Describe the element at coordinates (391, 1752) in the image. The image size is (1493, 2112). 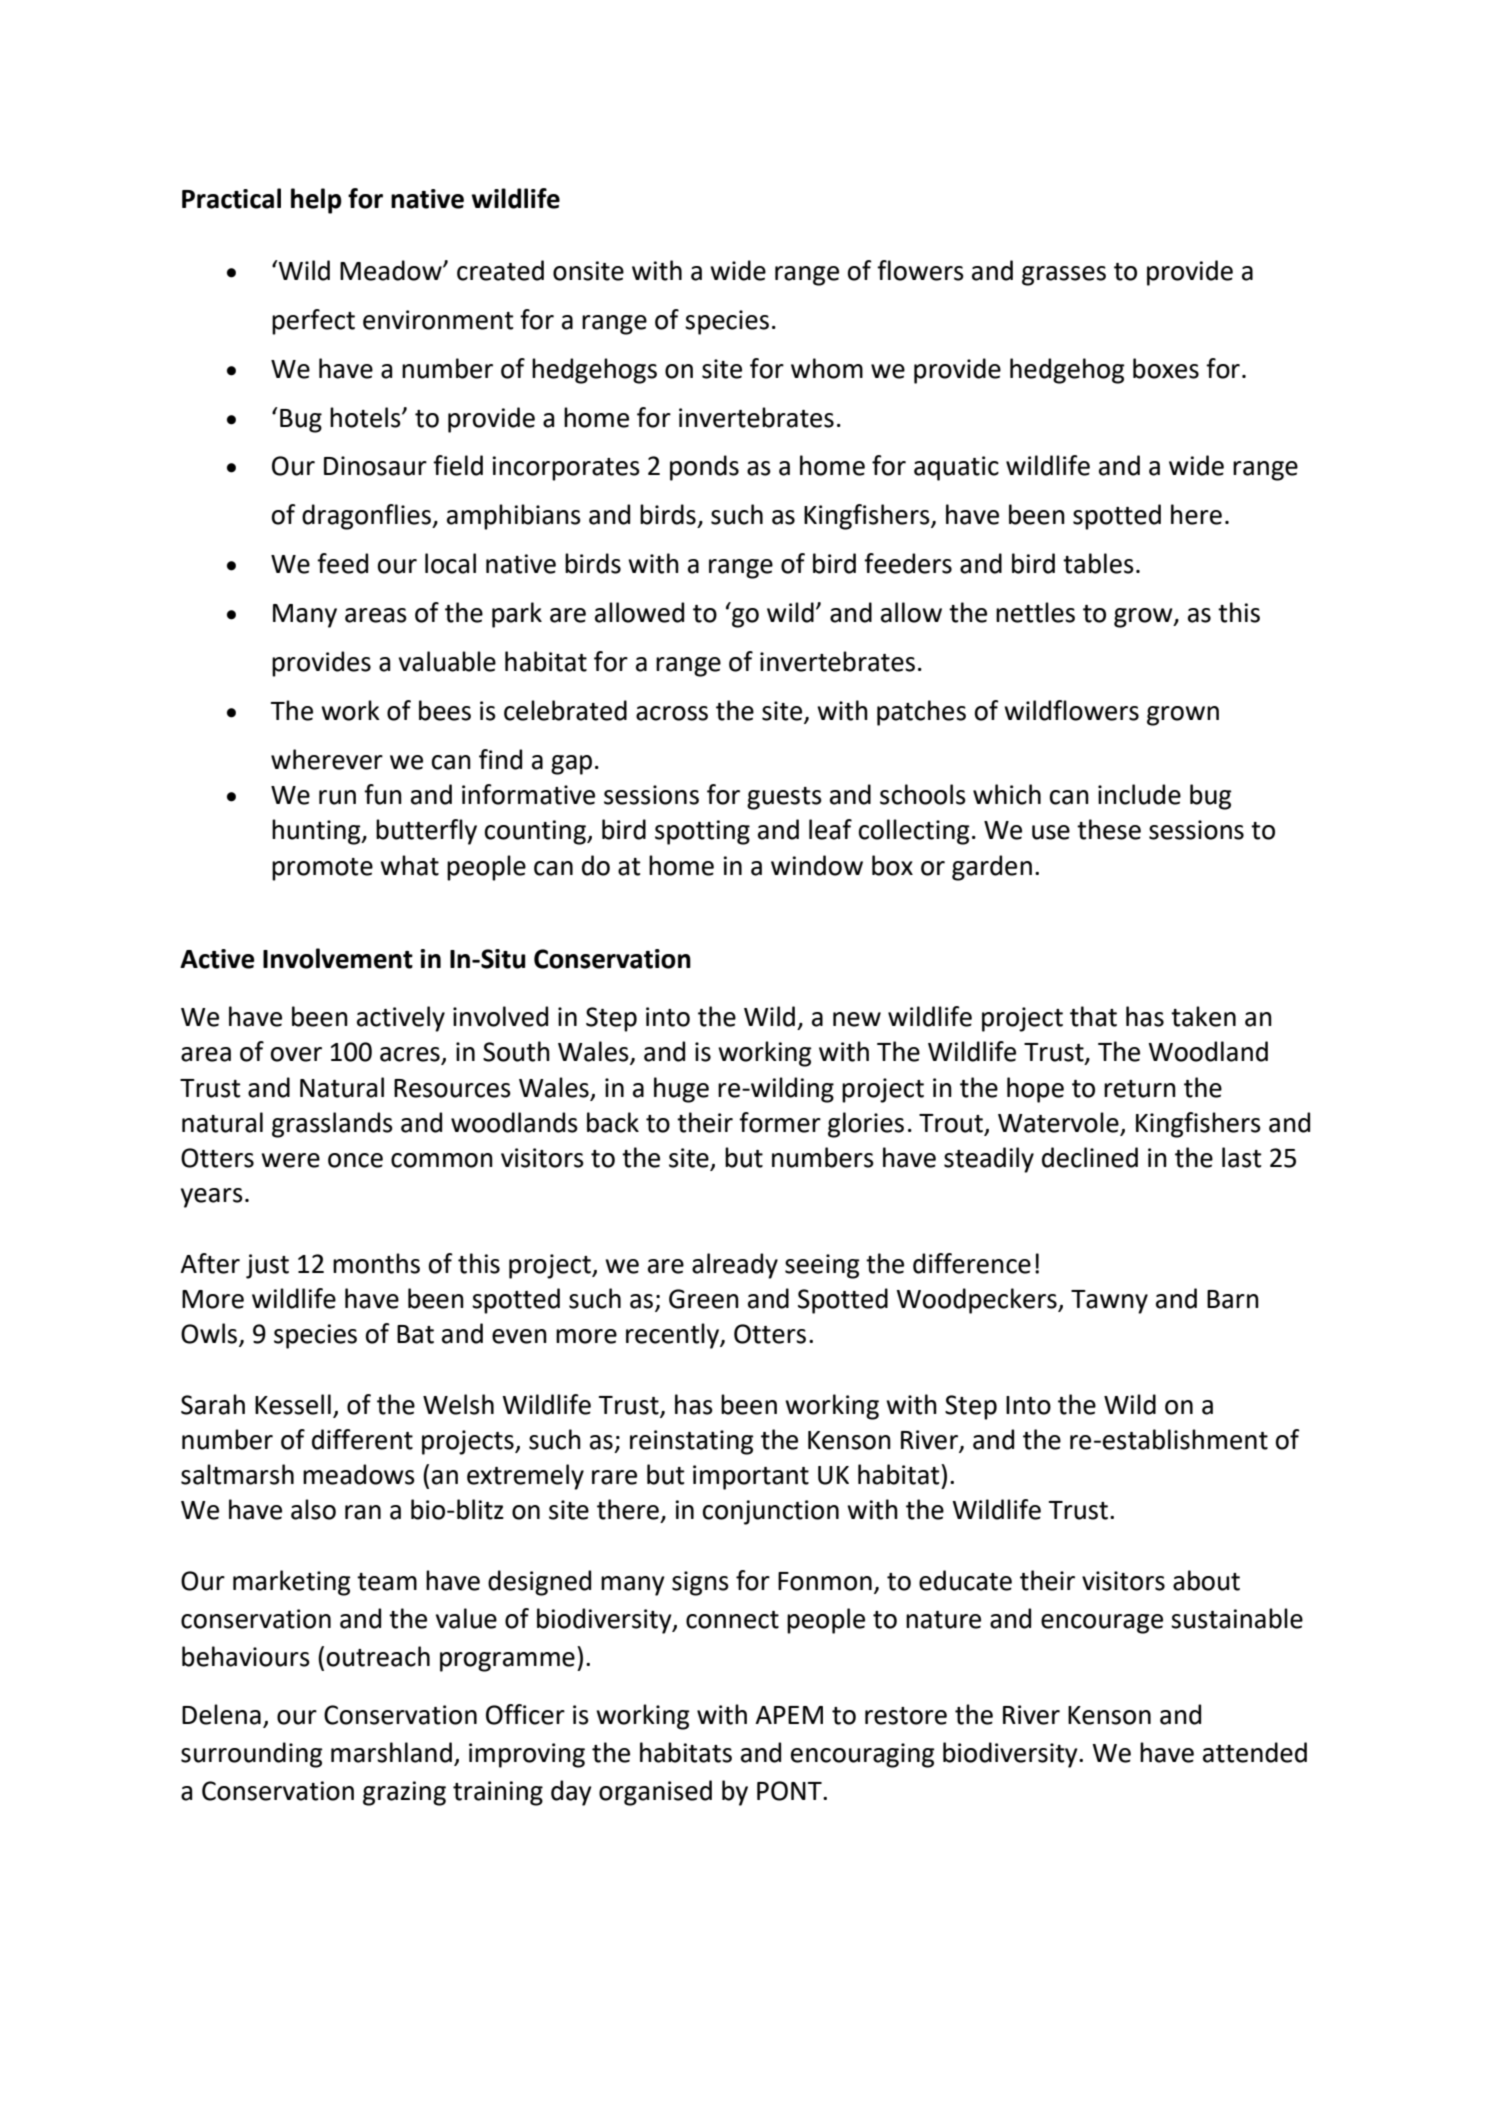
I see `marshland` at that location.
